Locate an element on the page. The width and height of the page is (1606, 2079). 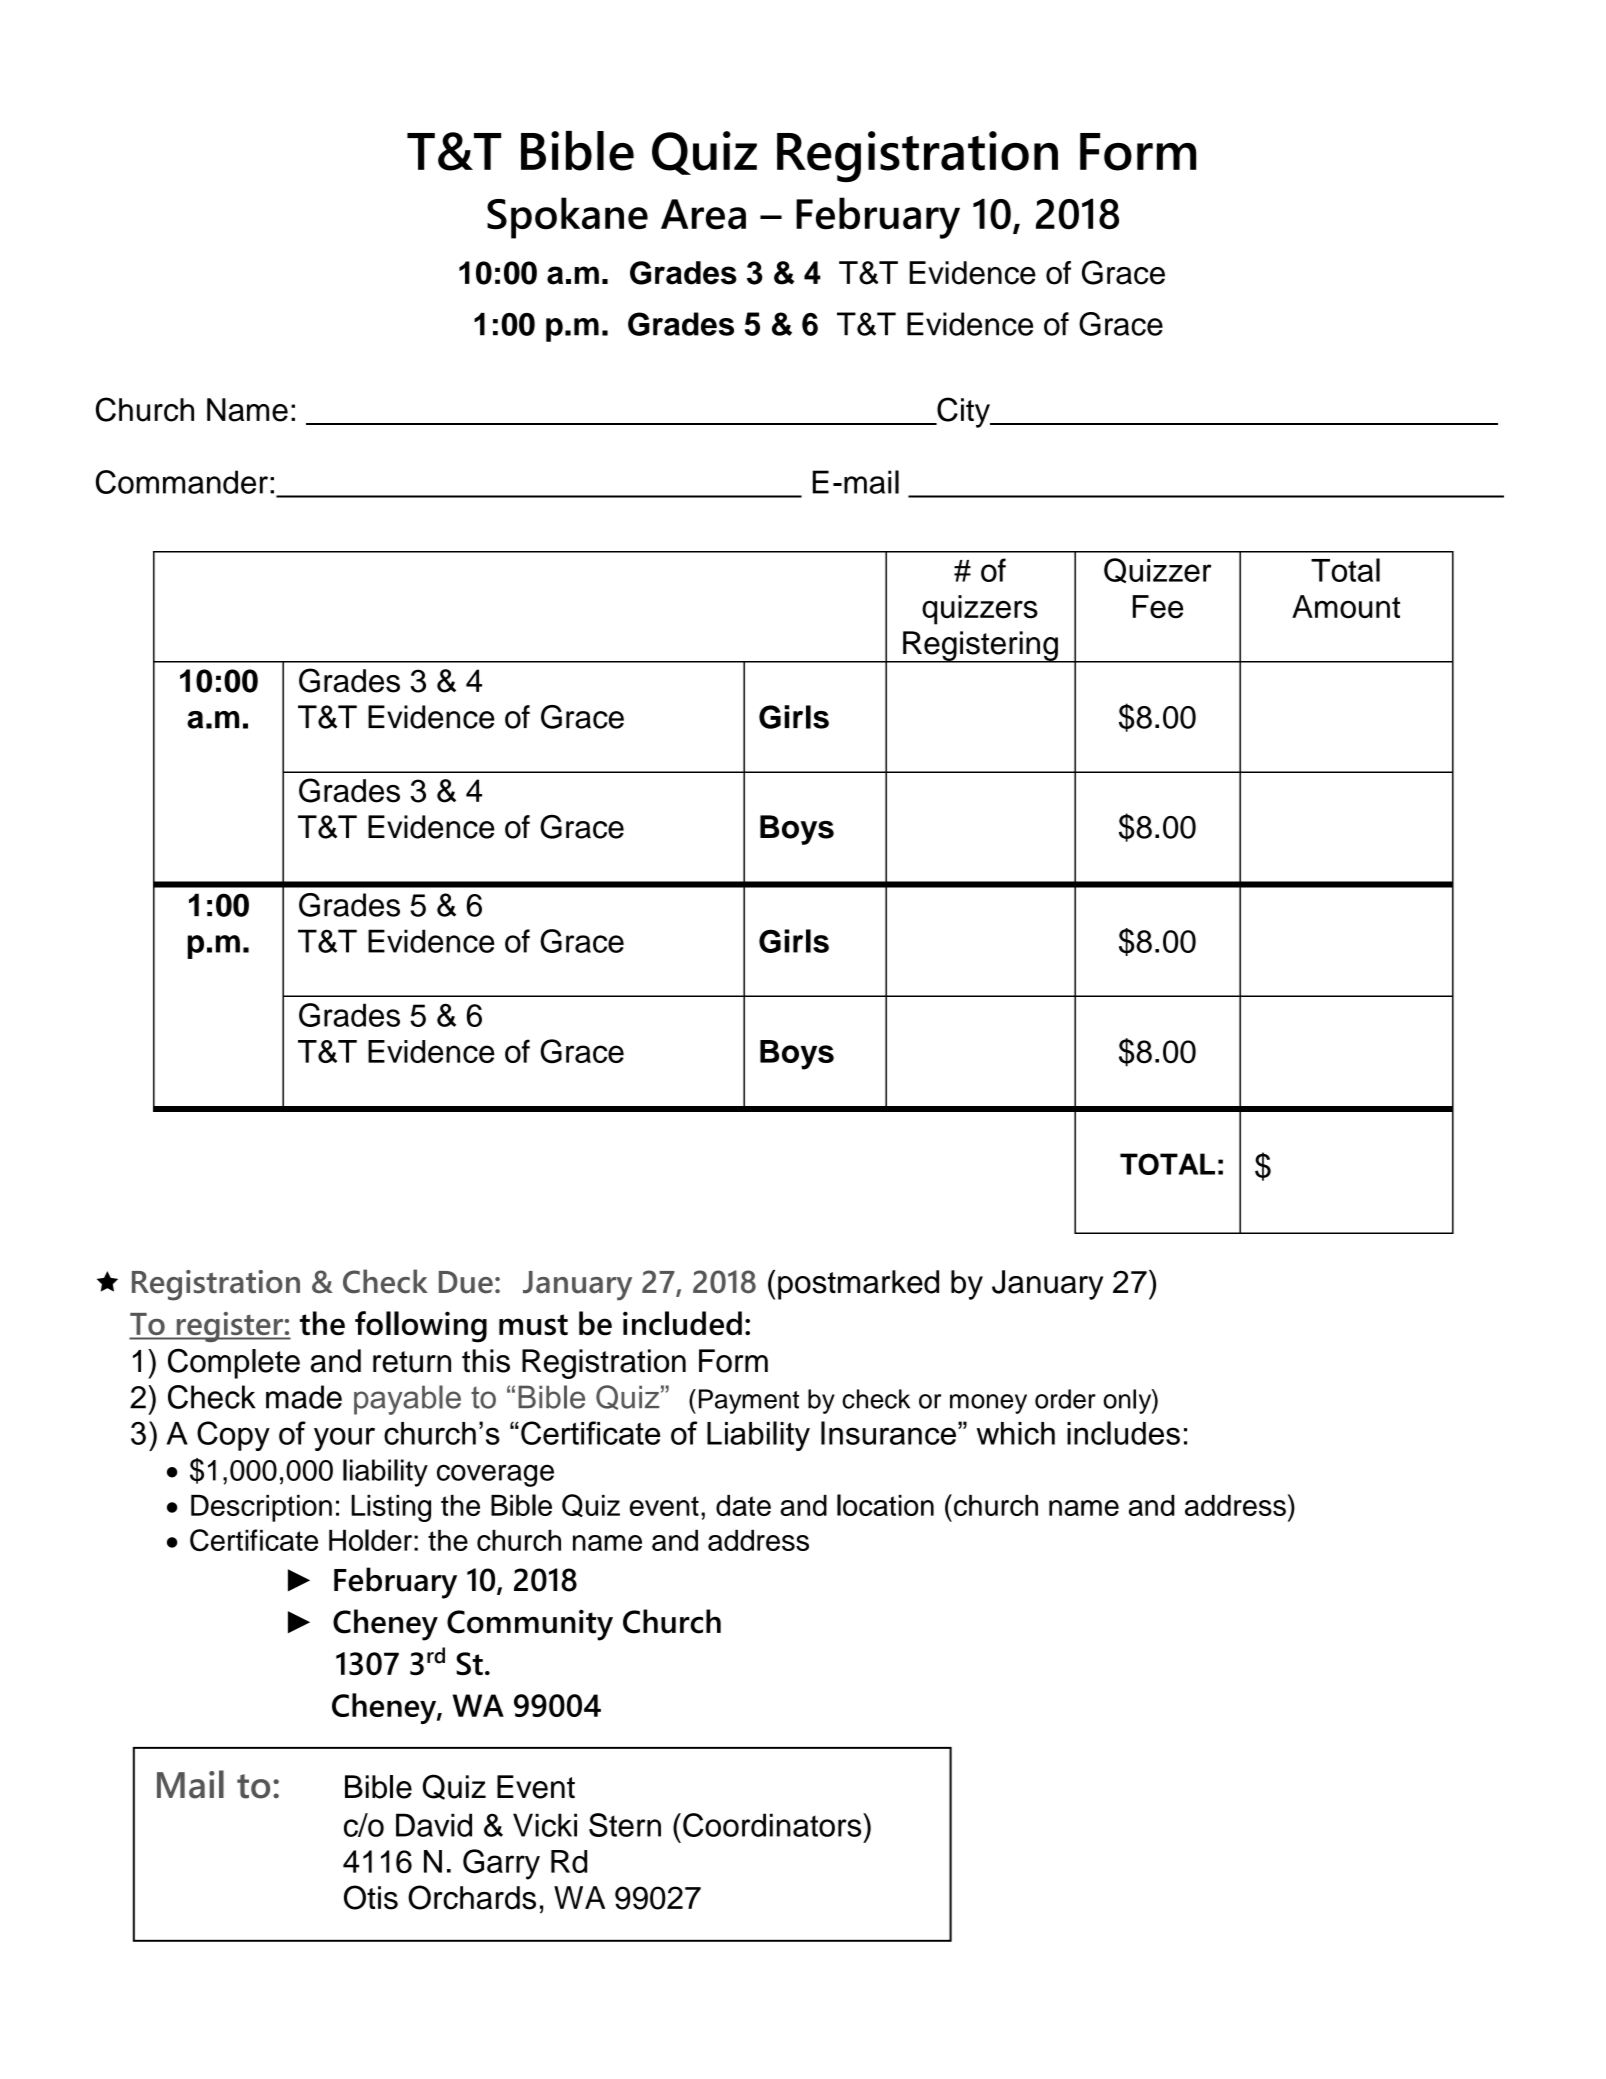
includes is located at coordinates (1123, 1433).
